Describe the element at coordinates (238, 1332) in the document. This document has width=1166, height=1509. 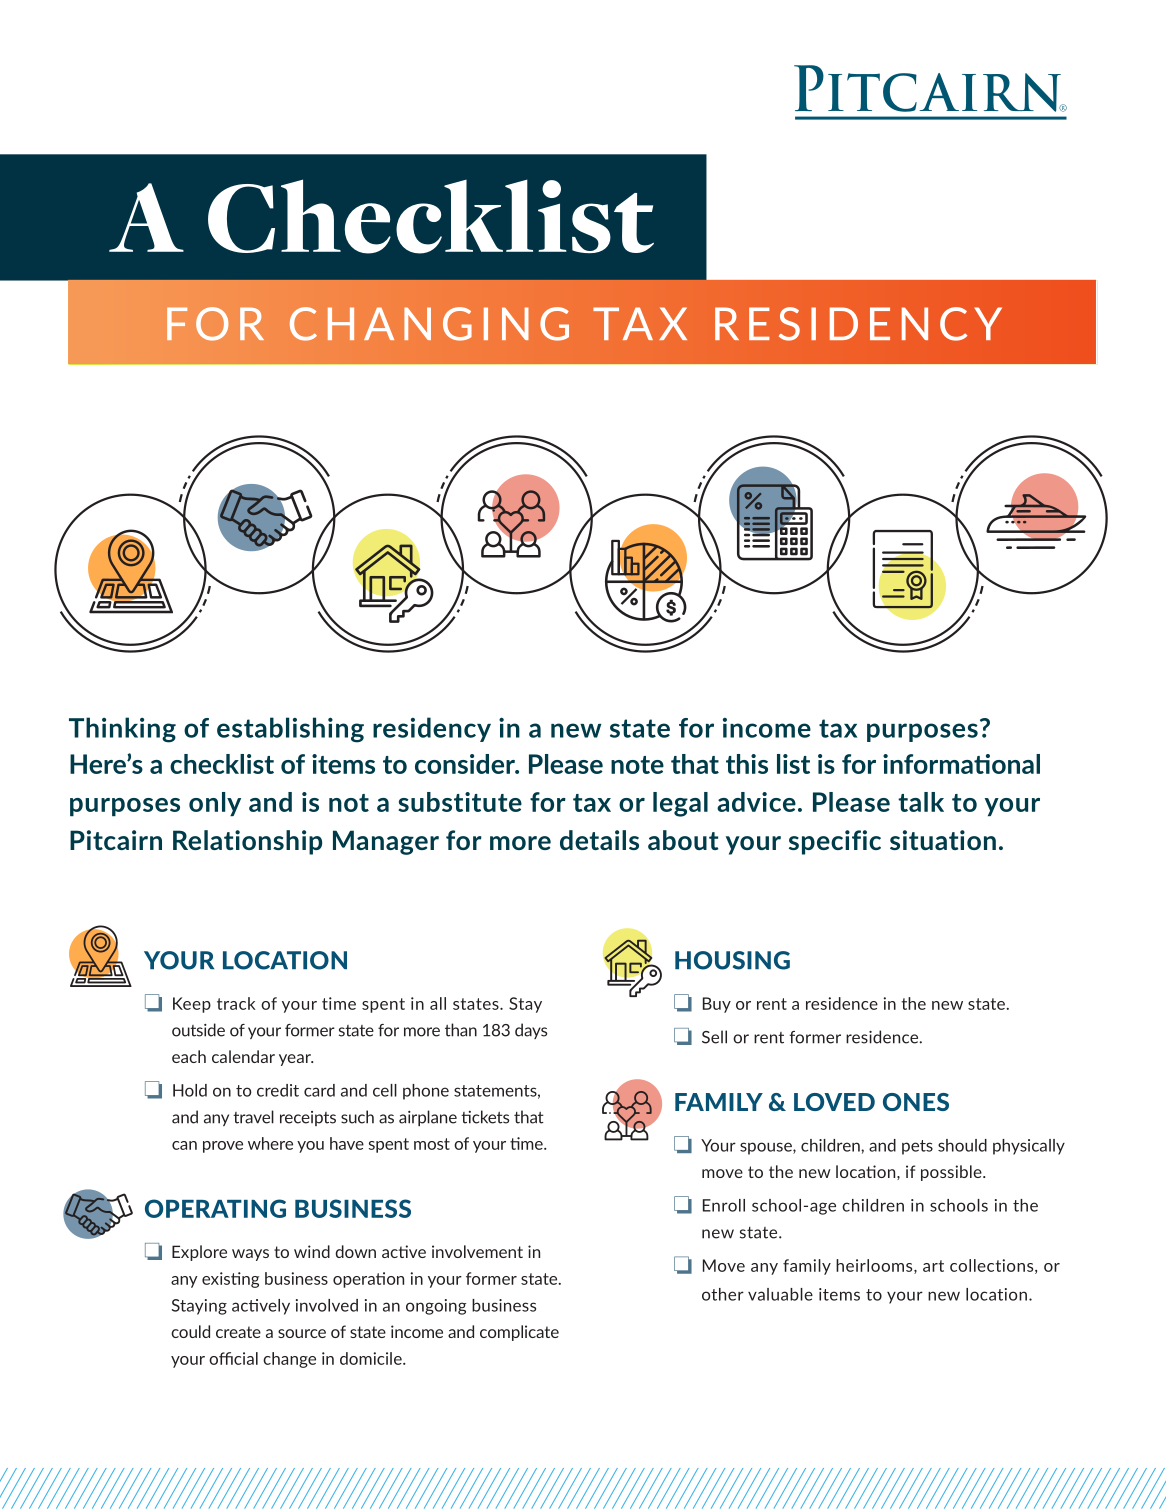
I see `create` at that location.
